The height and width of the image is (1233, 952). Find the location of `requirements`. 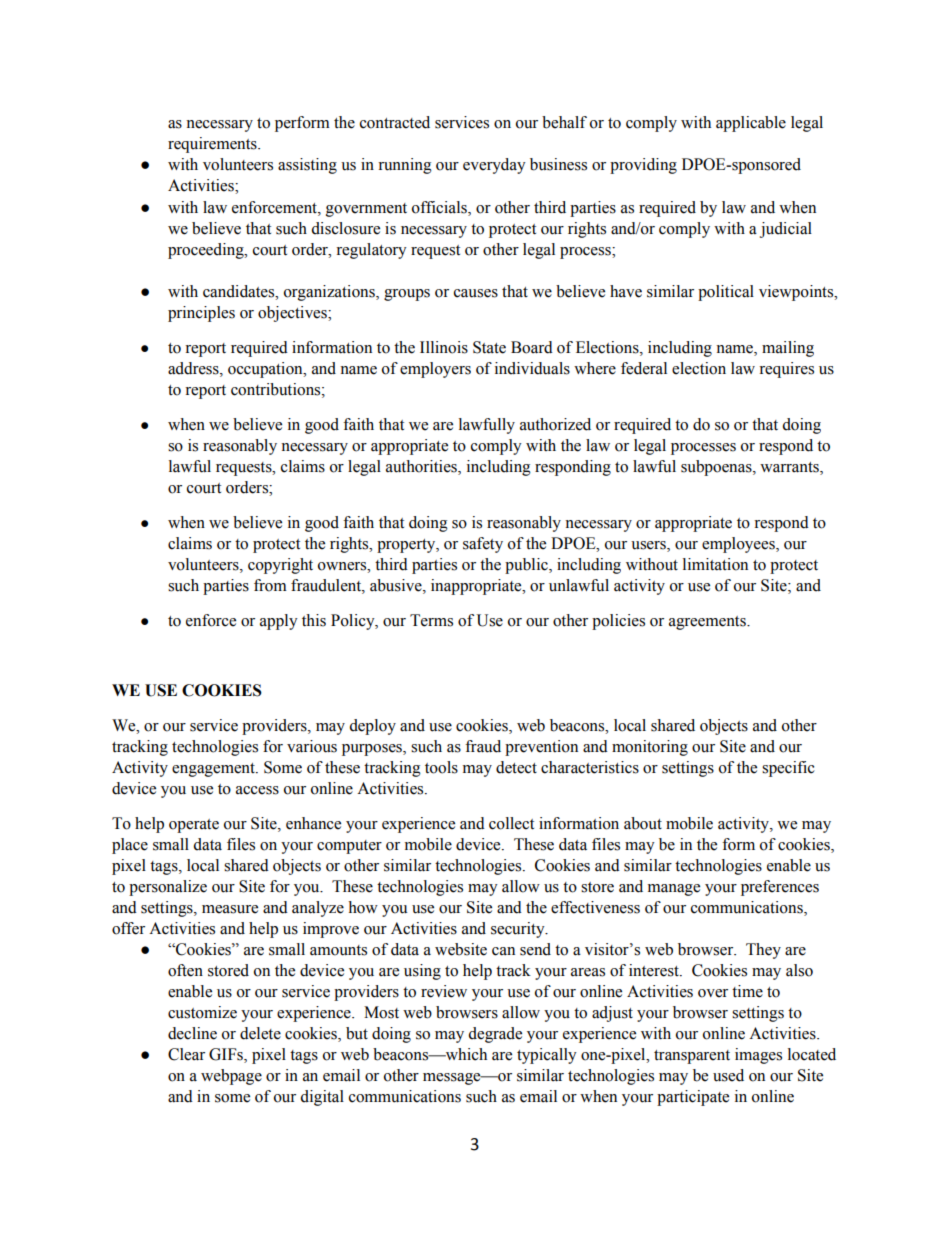

requirements is located at coordinates (213, 145).
